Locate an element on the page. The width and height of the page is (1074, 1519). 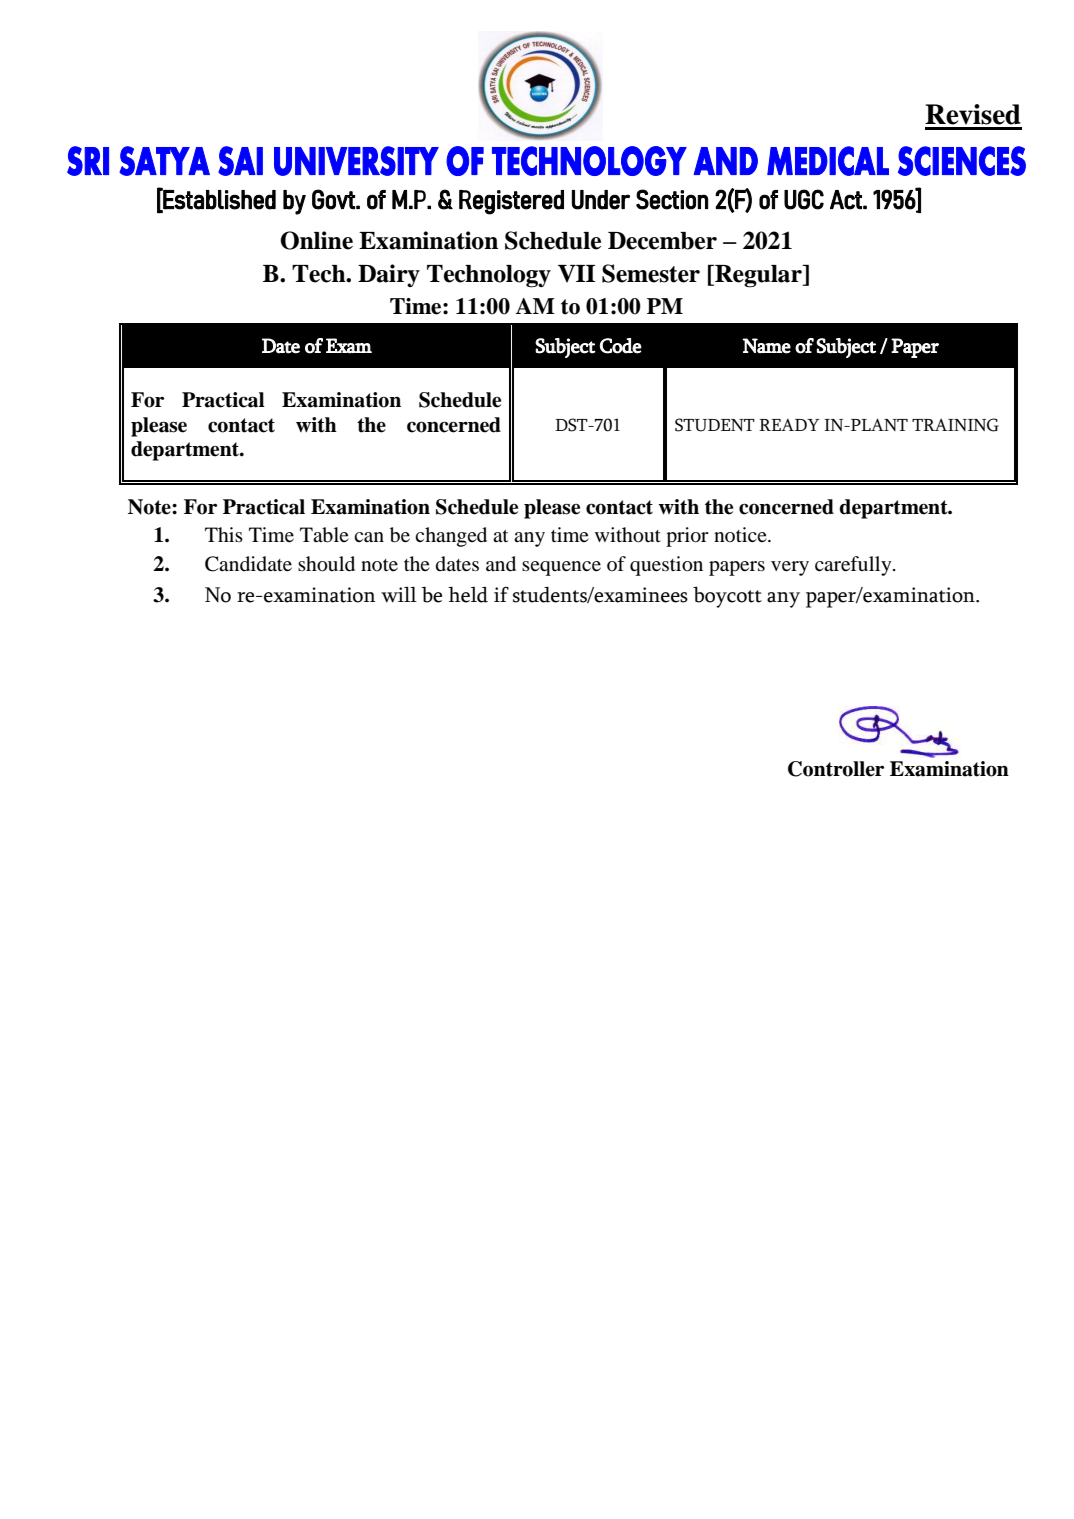
carefully is located at coordinates (854, 566).
